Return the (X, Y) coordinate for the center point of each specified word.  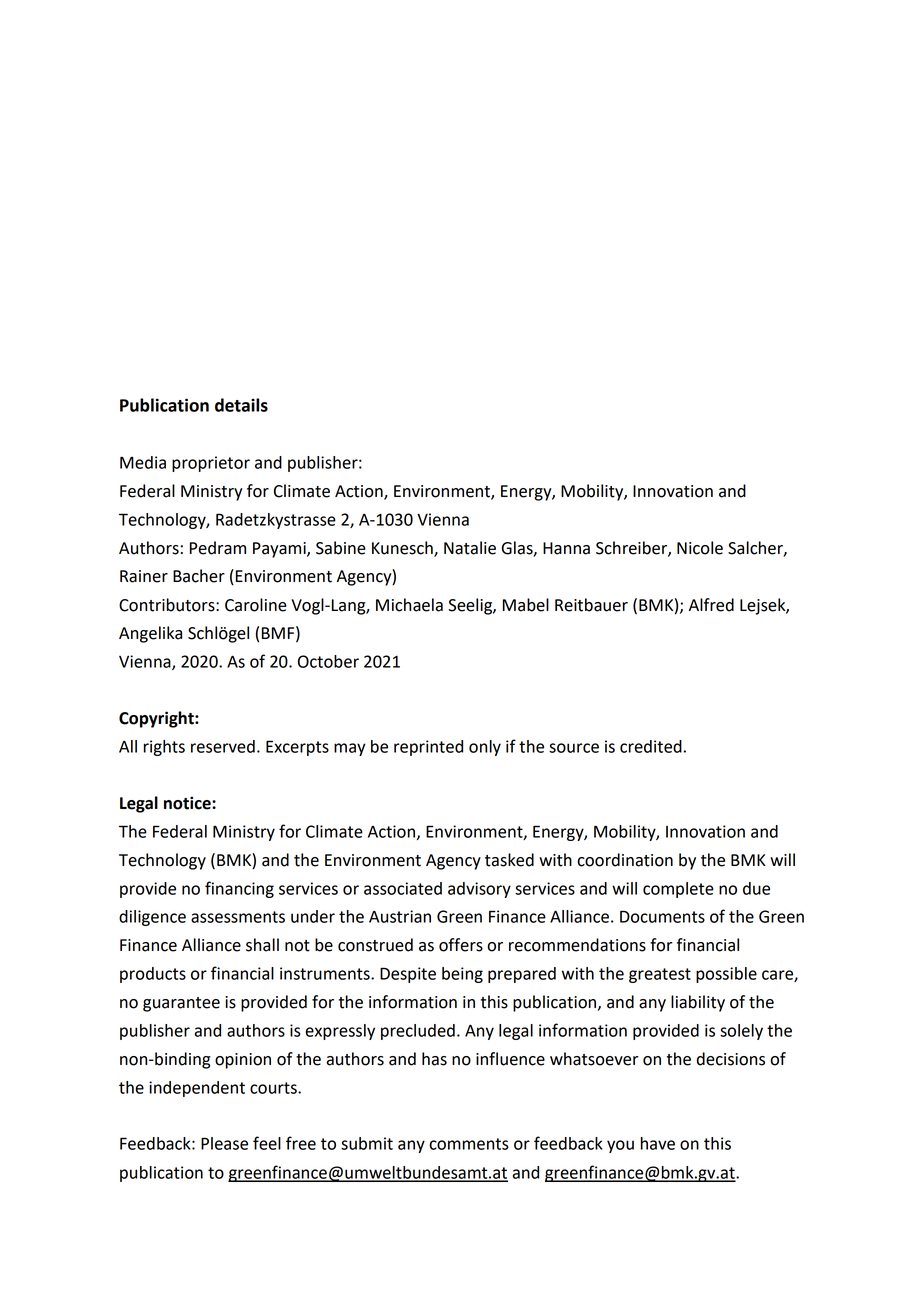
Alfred (711, 605)
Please (224, 1143)
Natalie (470, 548)
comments (469, 1144)
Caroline (256, 605)
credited (651, 746)
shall (262, 945)
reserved (223, 746)
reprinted (428, 748)
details (241, 405)
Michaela (409, 605)
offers (461, 945)
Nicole (700, 548)
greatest (660, 975)
